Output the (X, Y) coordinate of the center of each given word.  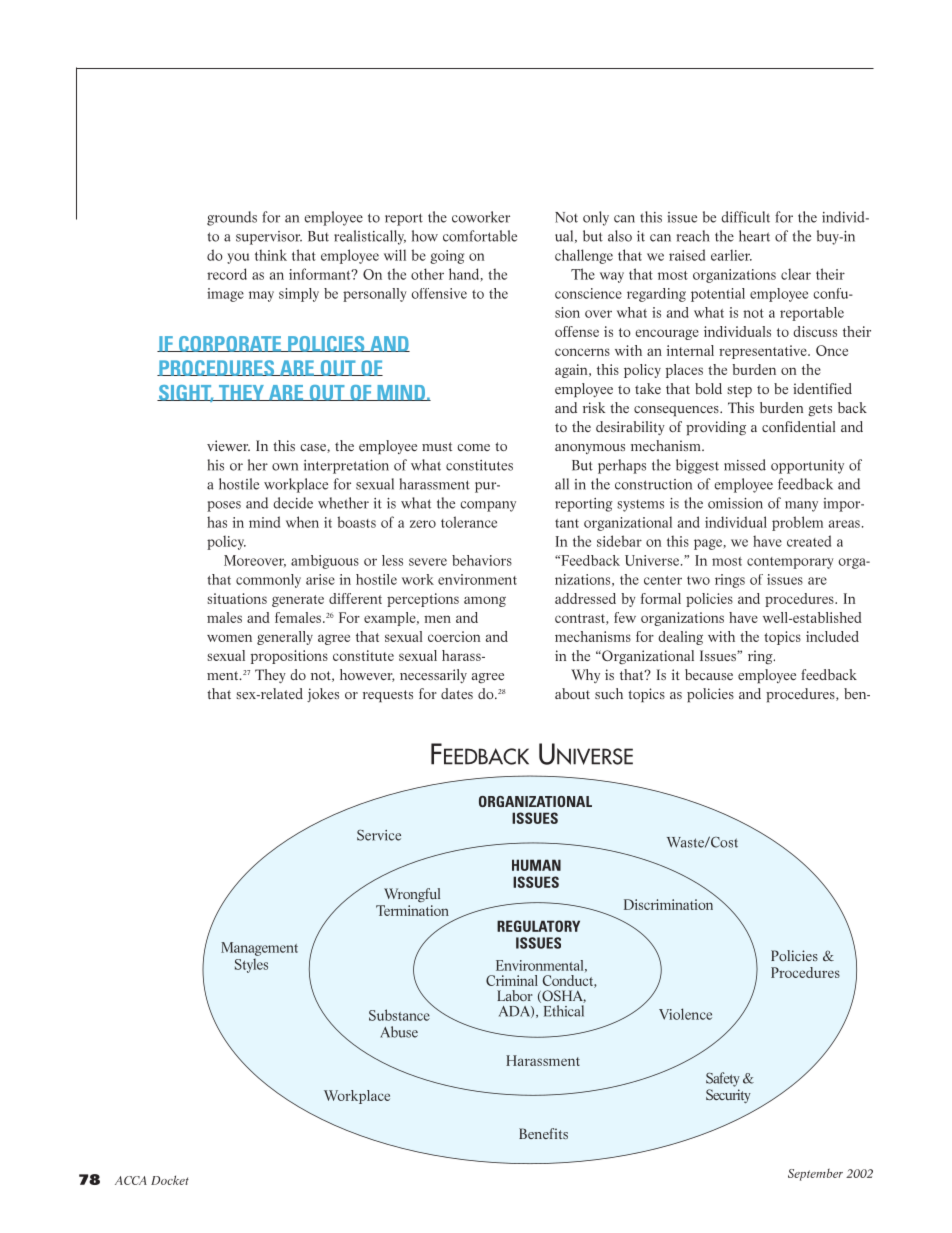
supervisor (269, 238)
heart (754, 236)
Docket (170, 1180)
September (815, 1175)
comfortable (480, 236)
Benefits (543, 1133)
